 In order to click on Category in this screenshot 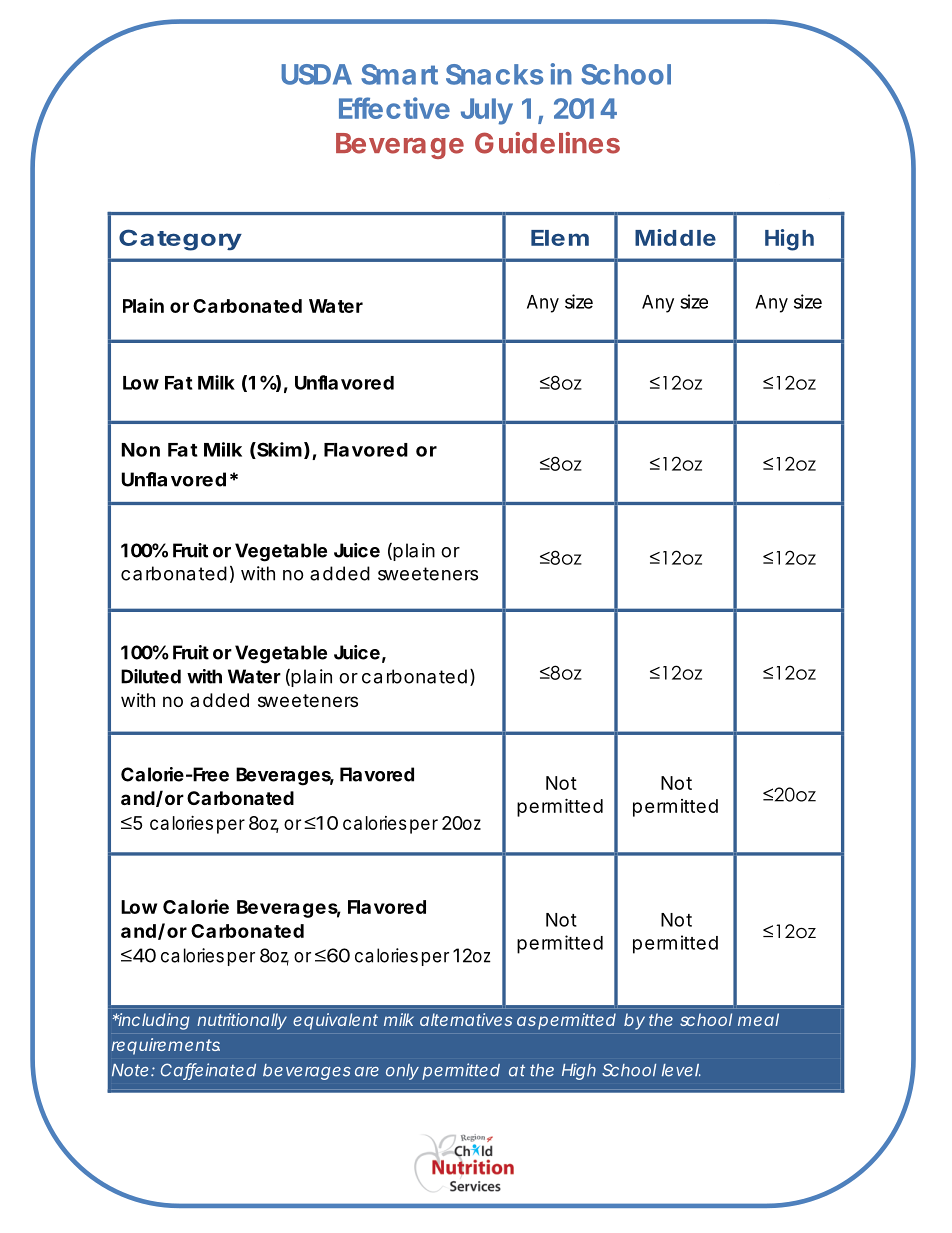, I will do `click(180, 240)`.
